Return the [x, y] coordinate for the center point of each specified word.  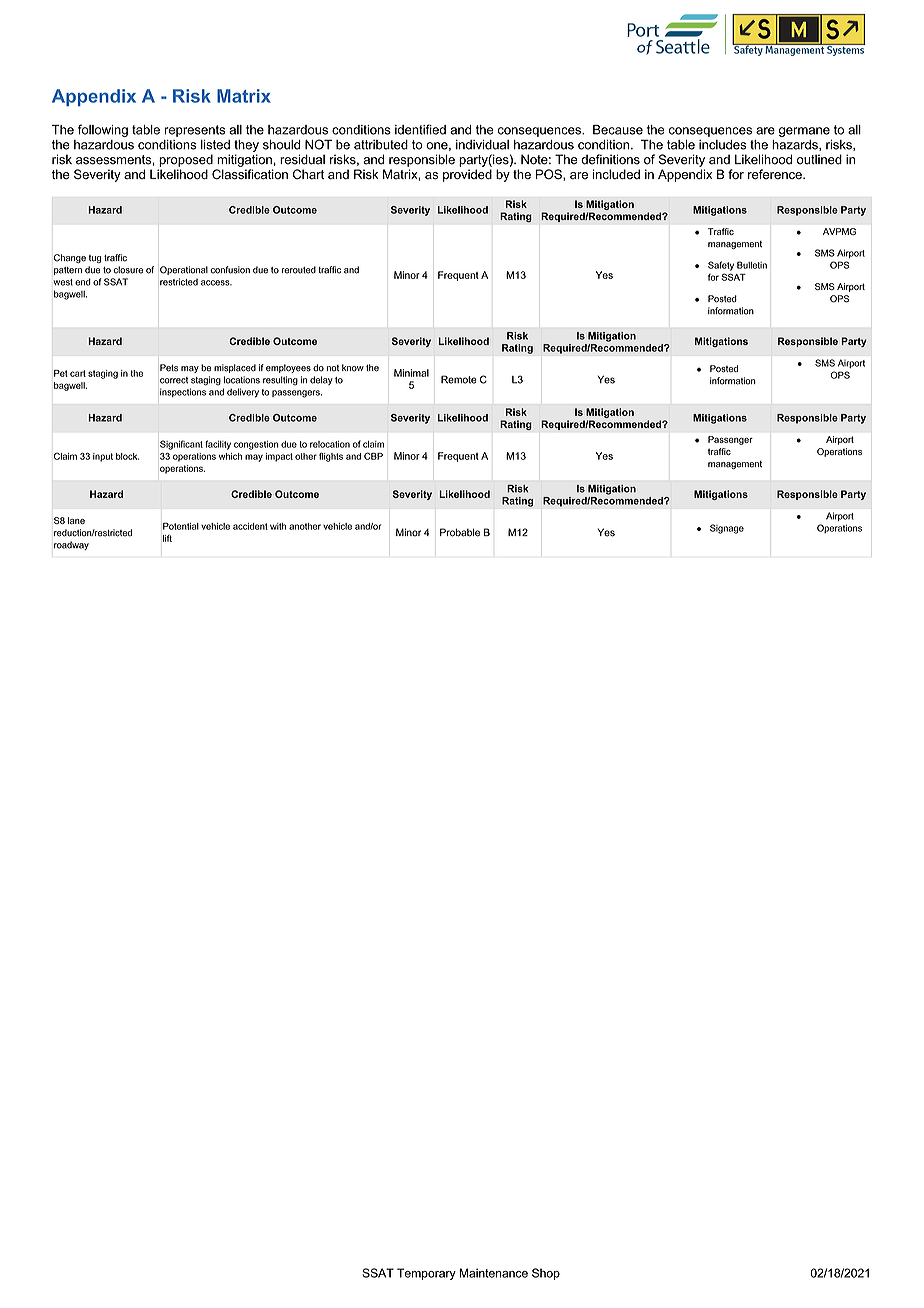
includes [722, 145]
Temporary [426, 1274]
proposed [186, 160]
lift [167, 538]
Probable [460, 532]
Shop [546, 1274]
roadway [71, 545]
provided [467, 175]
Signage [727, 529]
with [278, 526]
